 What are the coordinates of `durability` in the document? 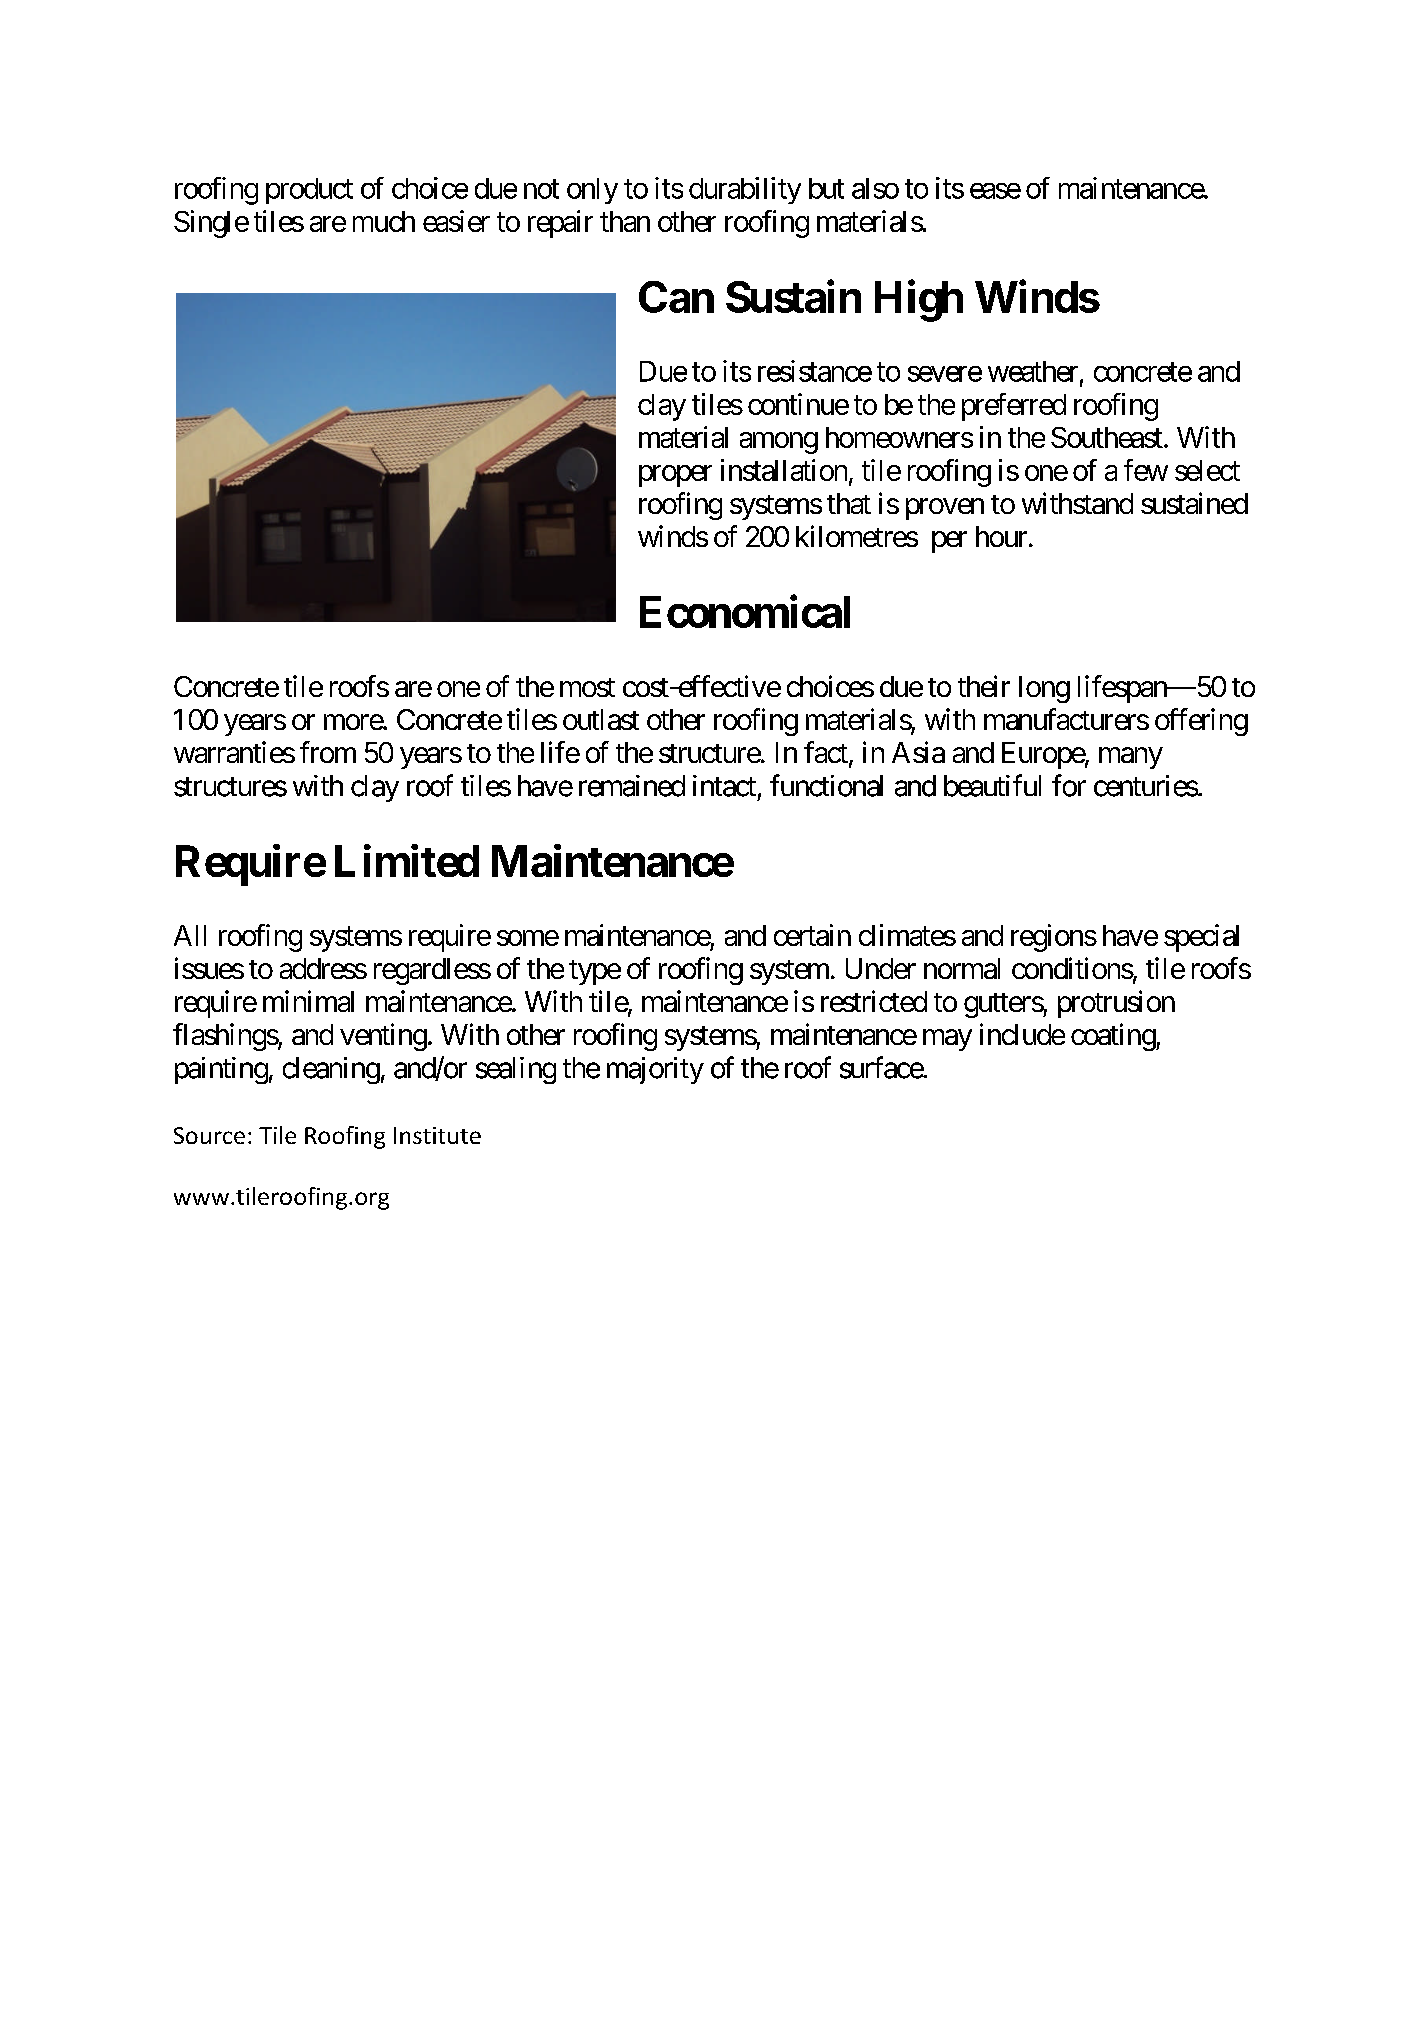 It's located at (745, 190).
